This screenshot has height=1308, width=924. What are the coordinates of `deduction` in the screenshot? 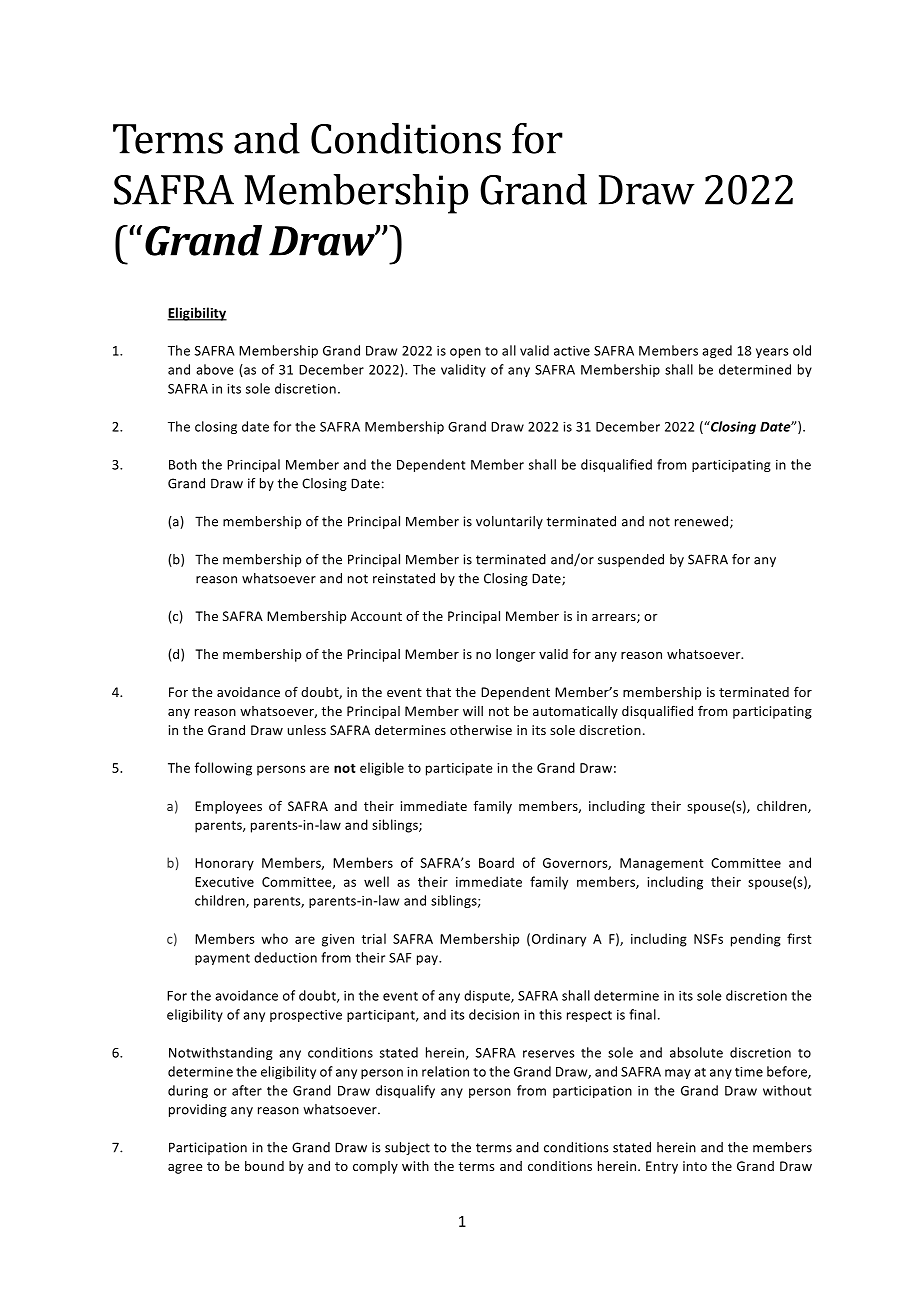 It's located at (285, 957).
